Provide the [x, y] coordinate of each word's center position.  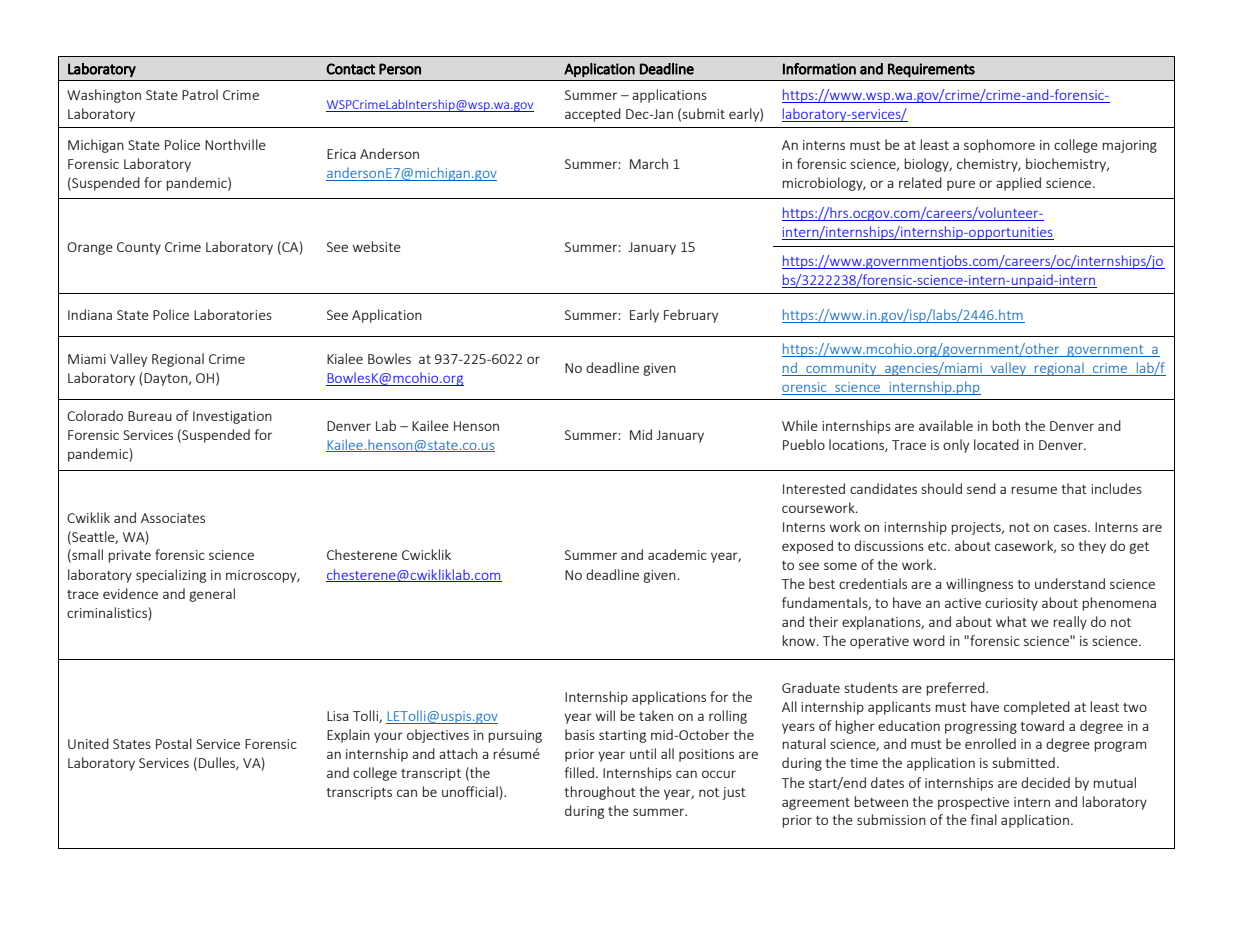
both [1006, 425]
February [691, 316]
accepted [593, 115]
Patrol [200, 94]
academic [677, 554]
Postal [174, 743]
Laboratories [233, 314]
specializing [171, 576]
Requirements [931, 70]
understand [1070, 583]
